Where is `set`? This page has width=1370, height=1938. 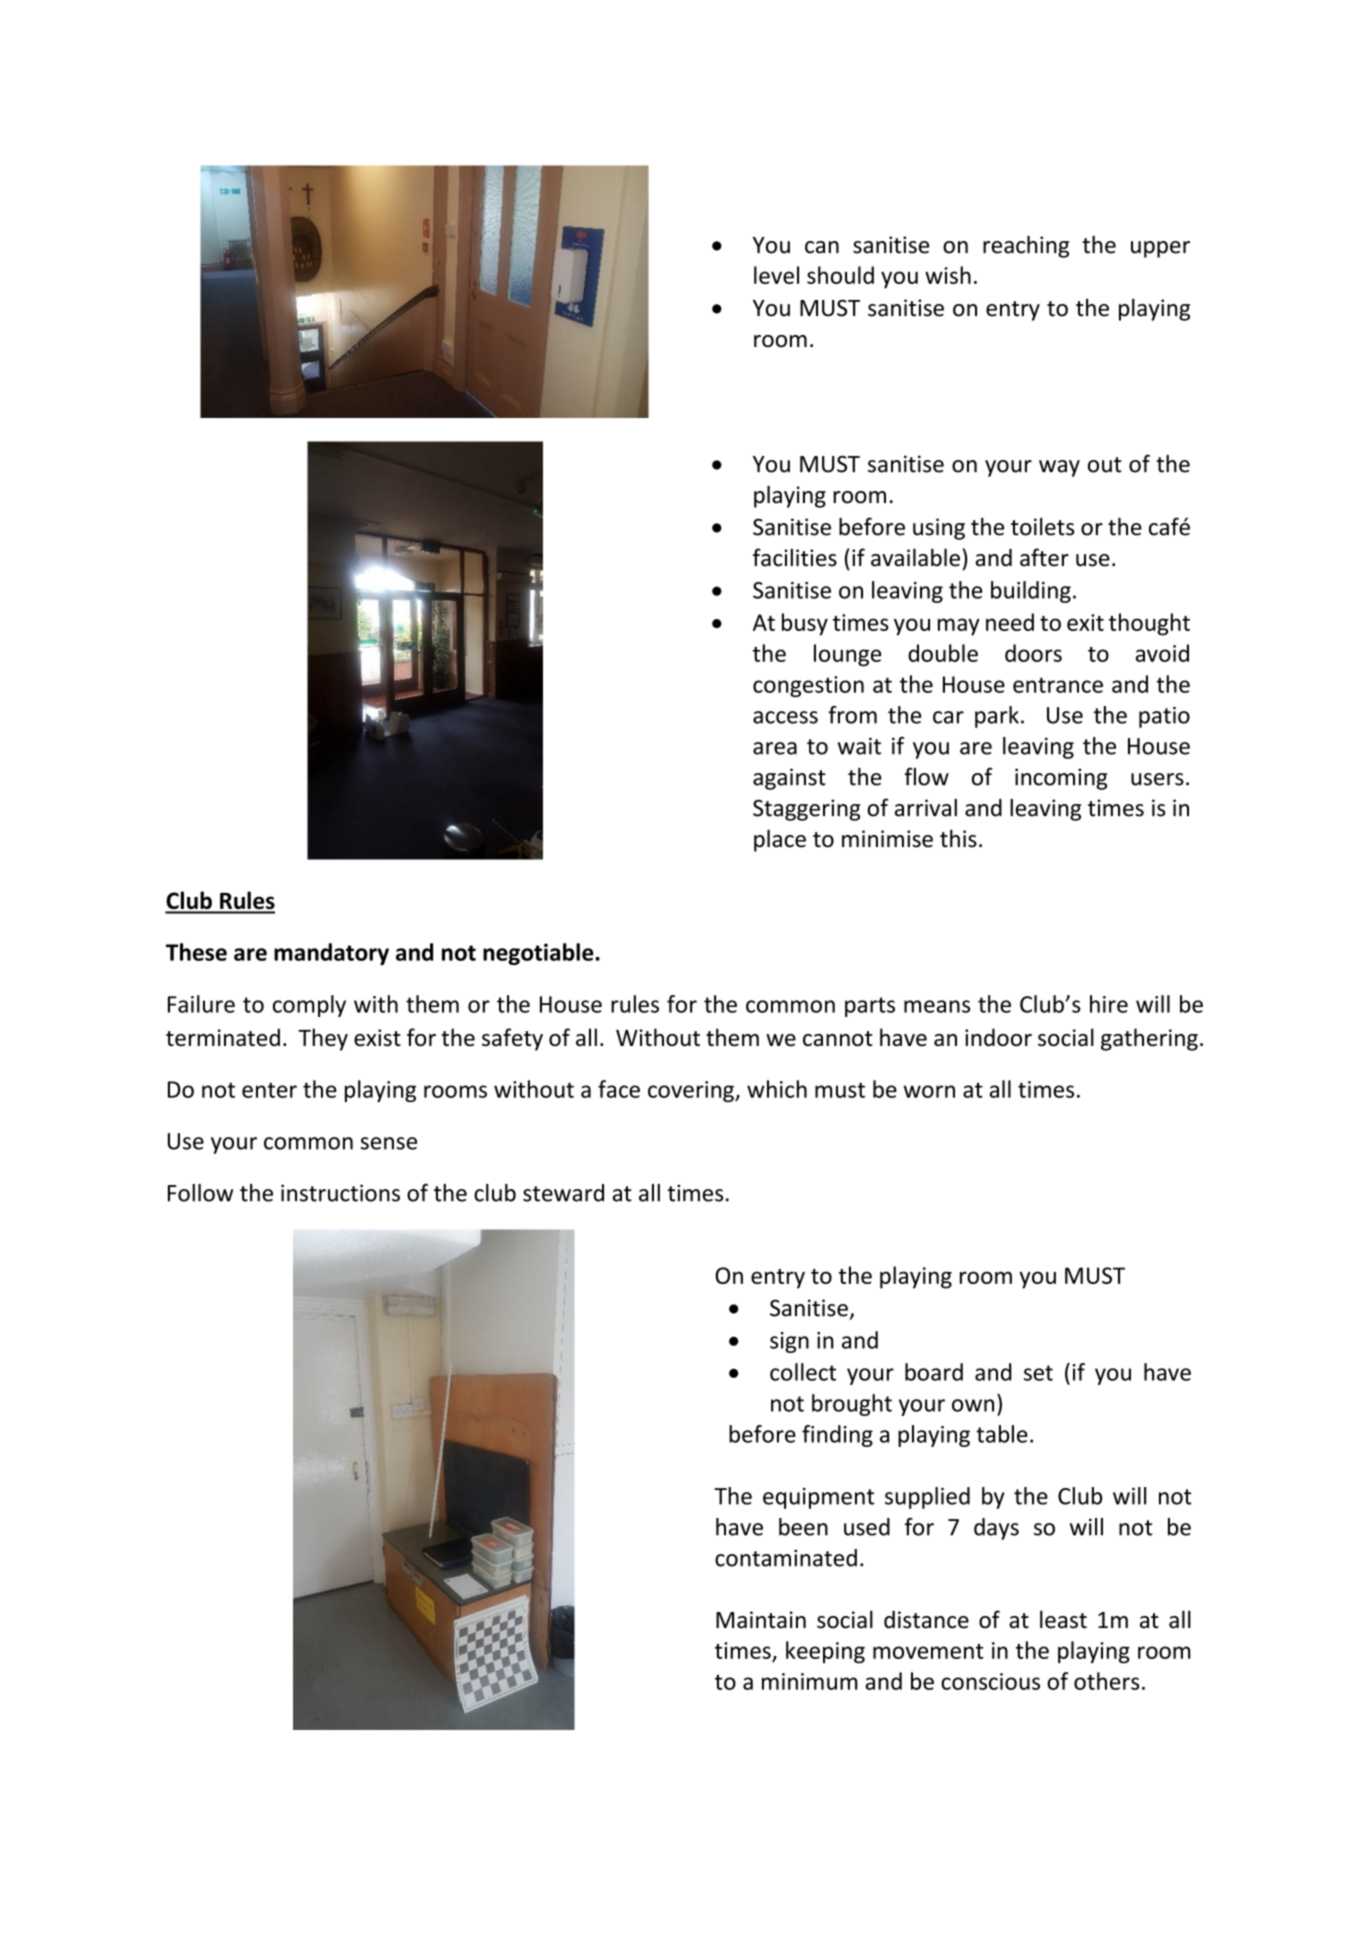 set is located at coordinates (1038, 1373).
